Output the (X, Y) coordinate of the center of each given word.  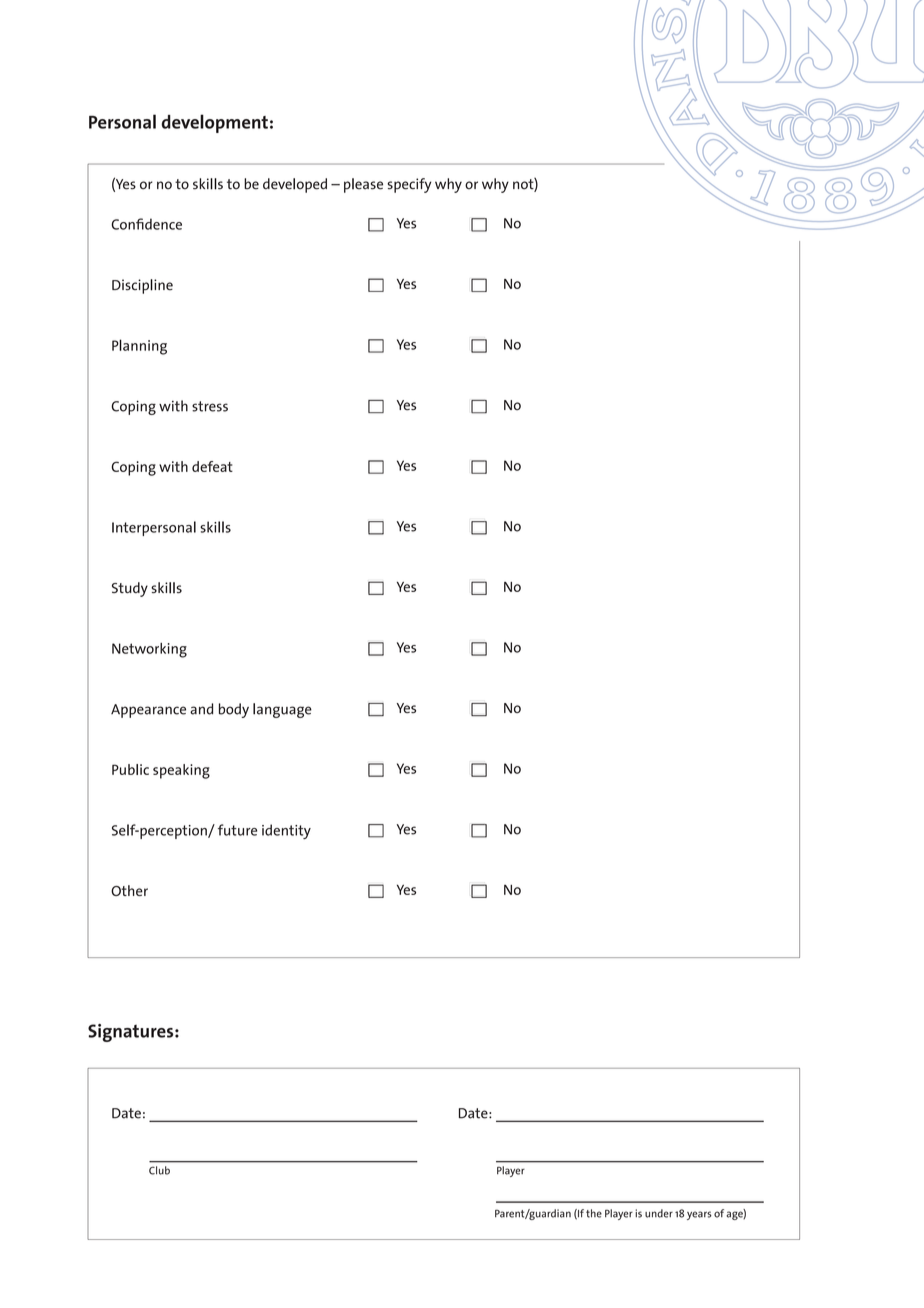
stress (210, 406)
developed (295, 185)
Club (159, 1170)
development (214, 123)
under (659, 1213)
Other (129, 890)
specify (409, 185)
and (201, 709)
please (363, 185)
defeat (212, 466)
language (282, 710)
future (237, 830)
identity (286, 831)
